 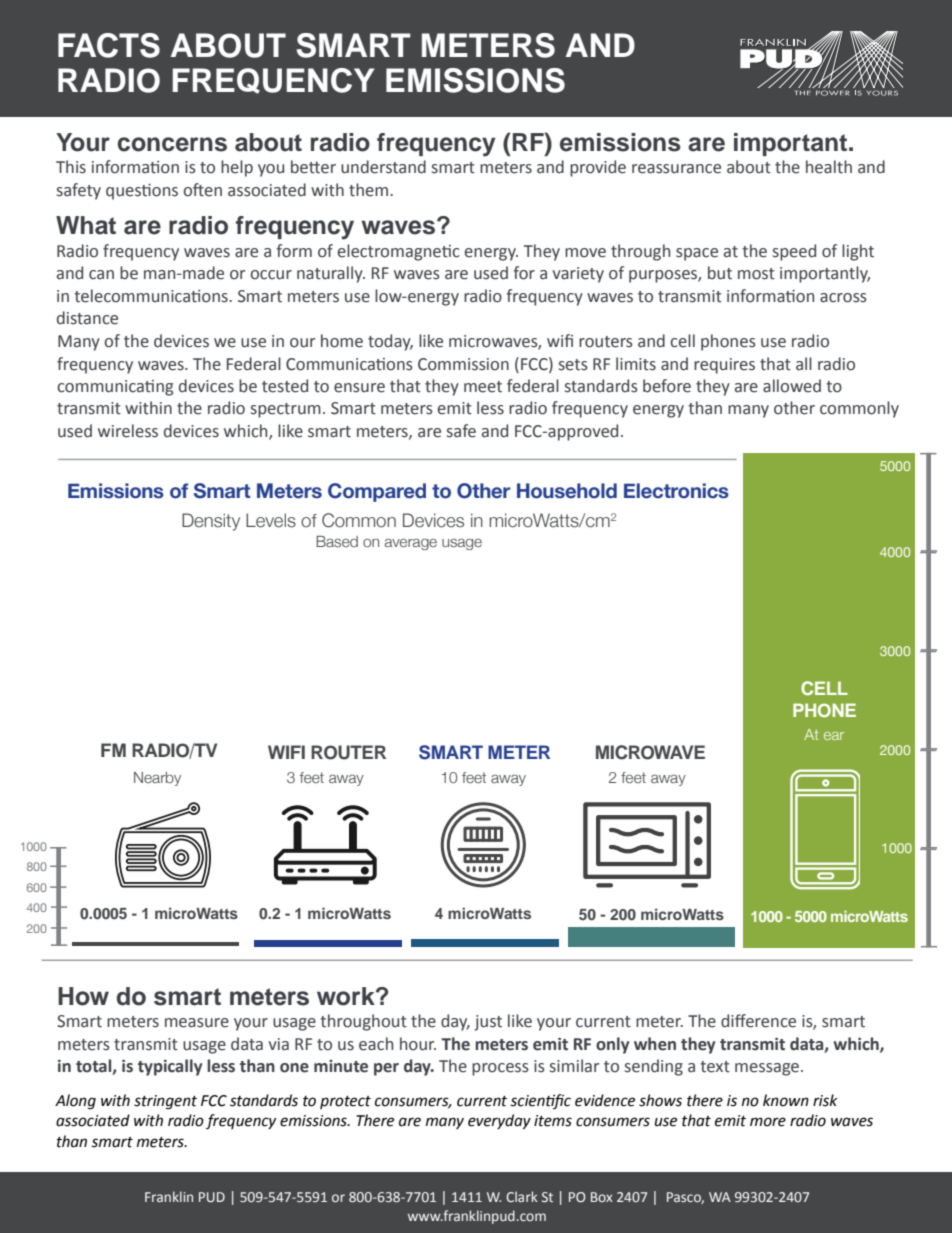 What do you see at coordinates (758, 1021) in the screenshot?
I see `difference` at bounding box center [758, 1021].
